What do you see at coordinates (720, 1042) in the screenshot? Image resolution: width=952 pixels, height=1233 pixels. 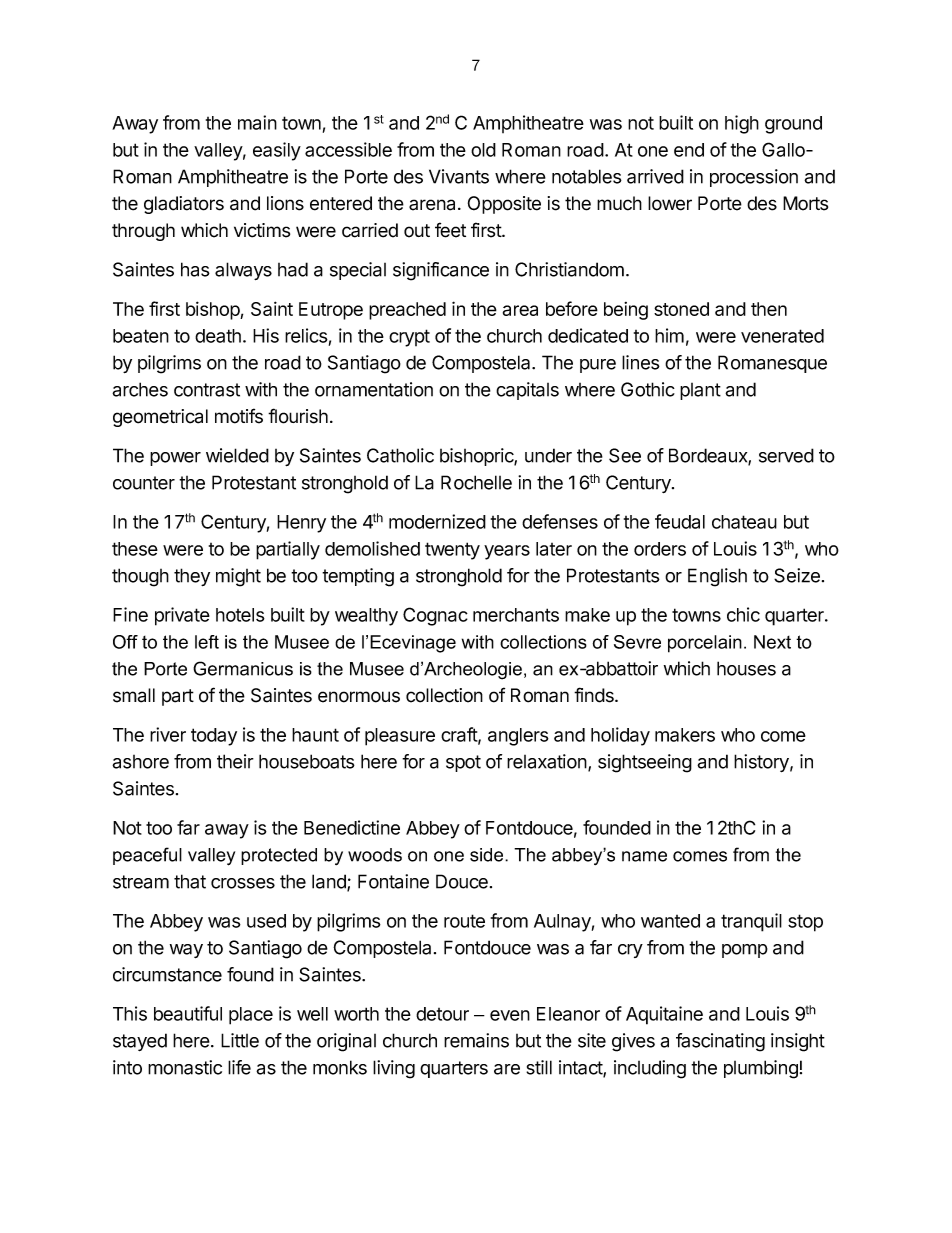 I see `fascinating` at bounding box center [720, 1042].
